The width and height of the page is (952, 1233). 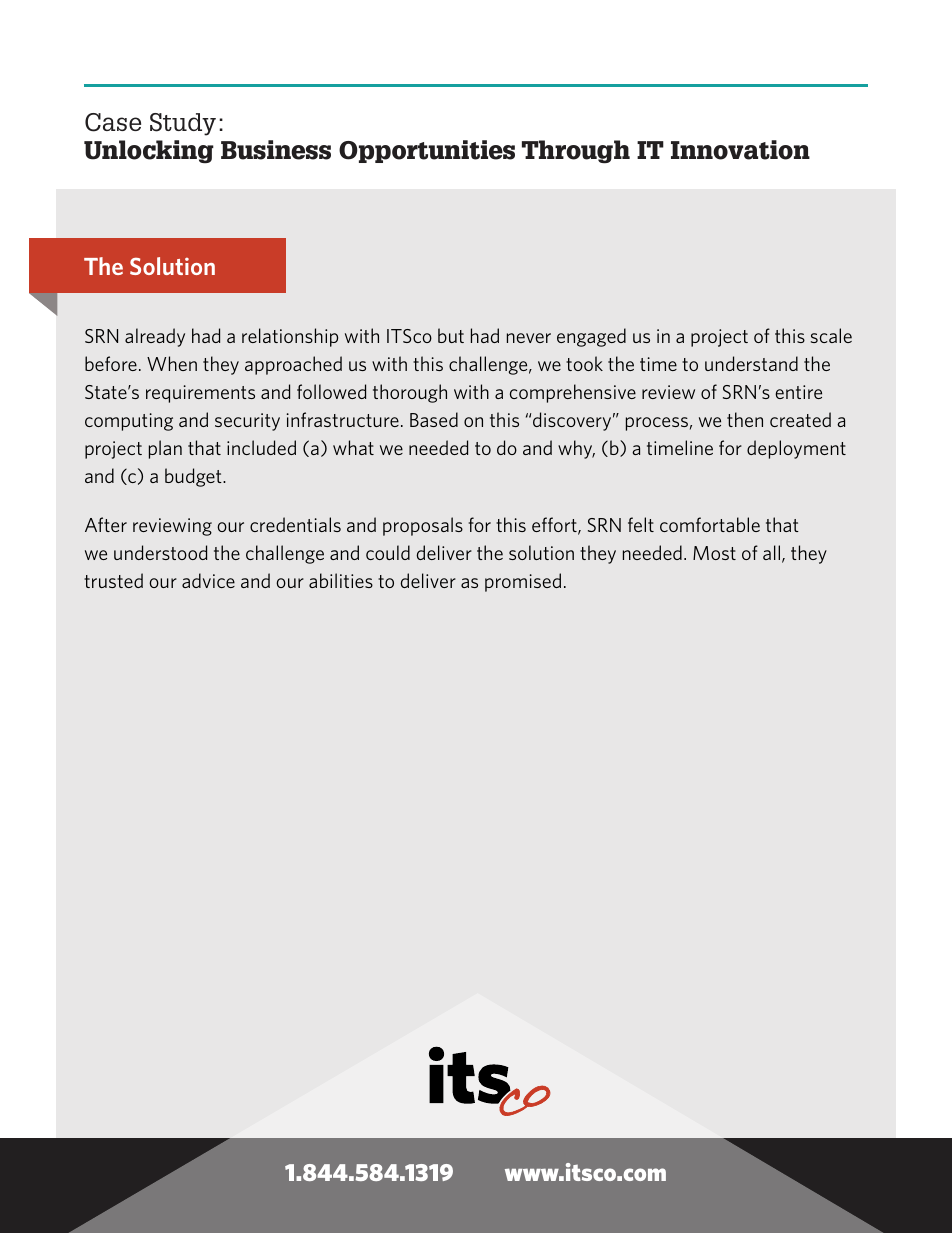 What do you see at coordinates (434, 419) in the page?
I see `Based` at bounding box center [434, 419].
